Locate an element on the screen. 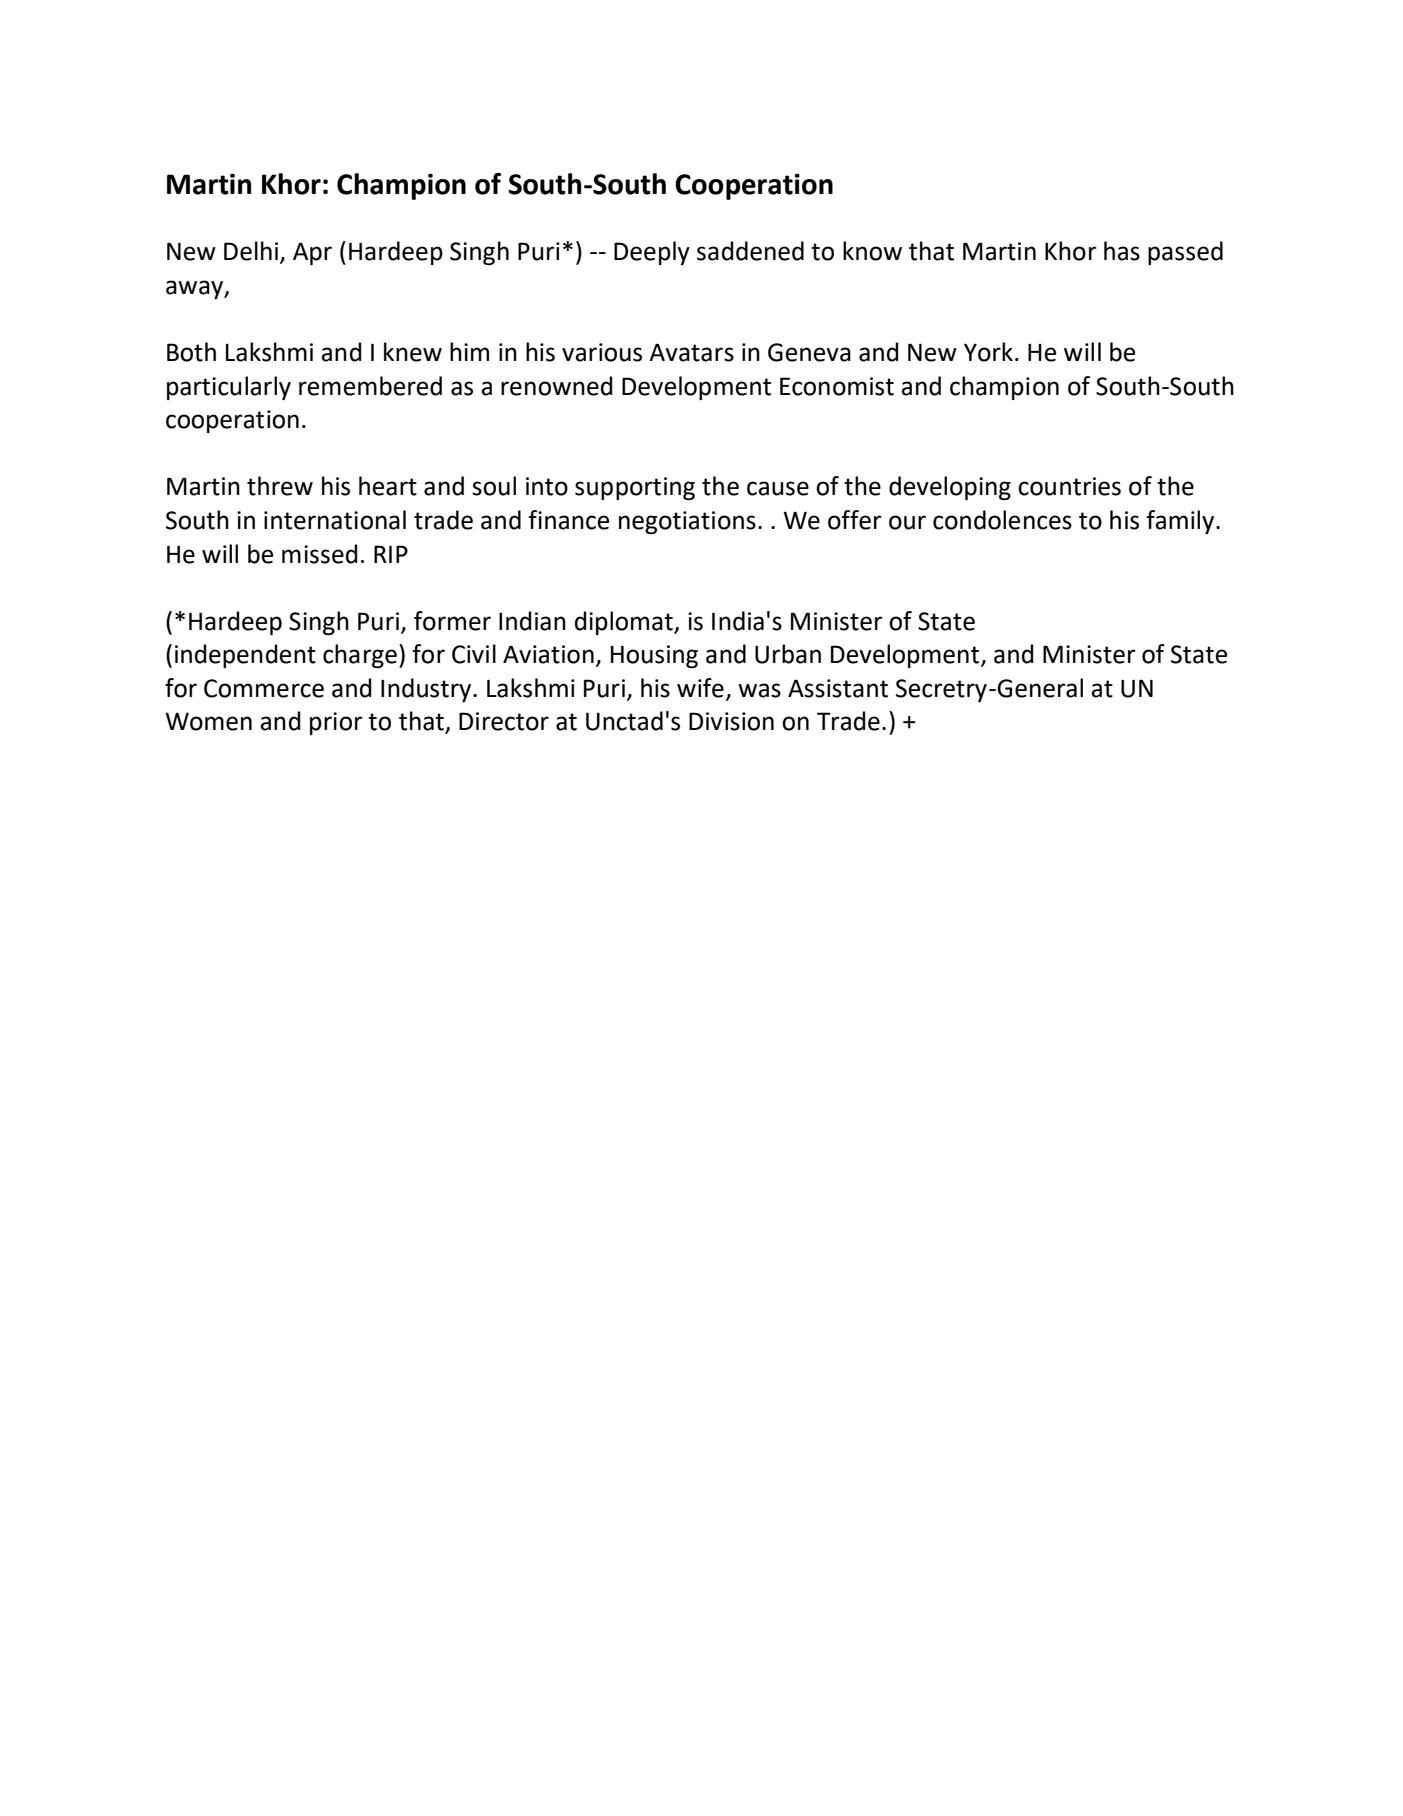 Image resolution: width=1403 pixels, height=1816 pixels. Economist is located at coordinates (837, 386).
